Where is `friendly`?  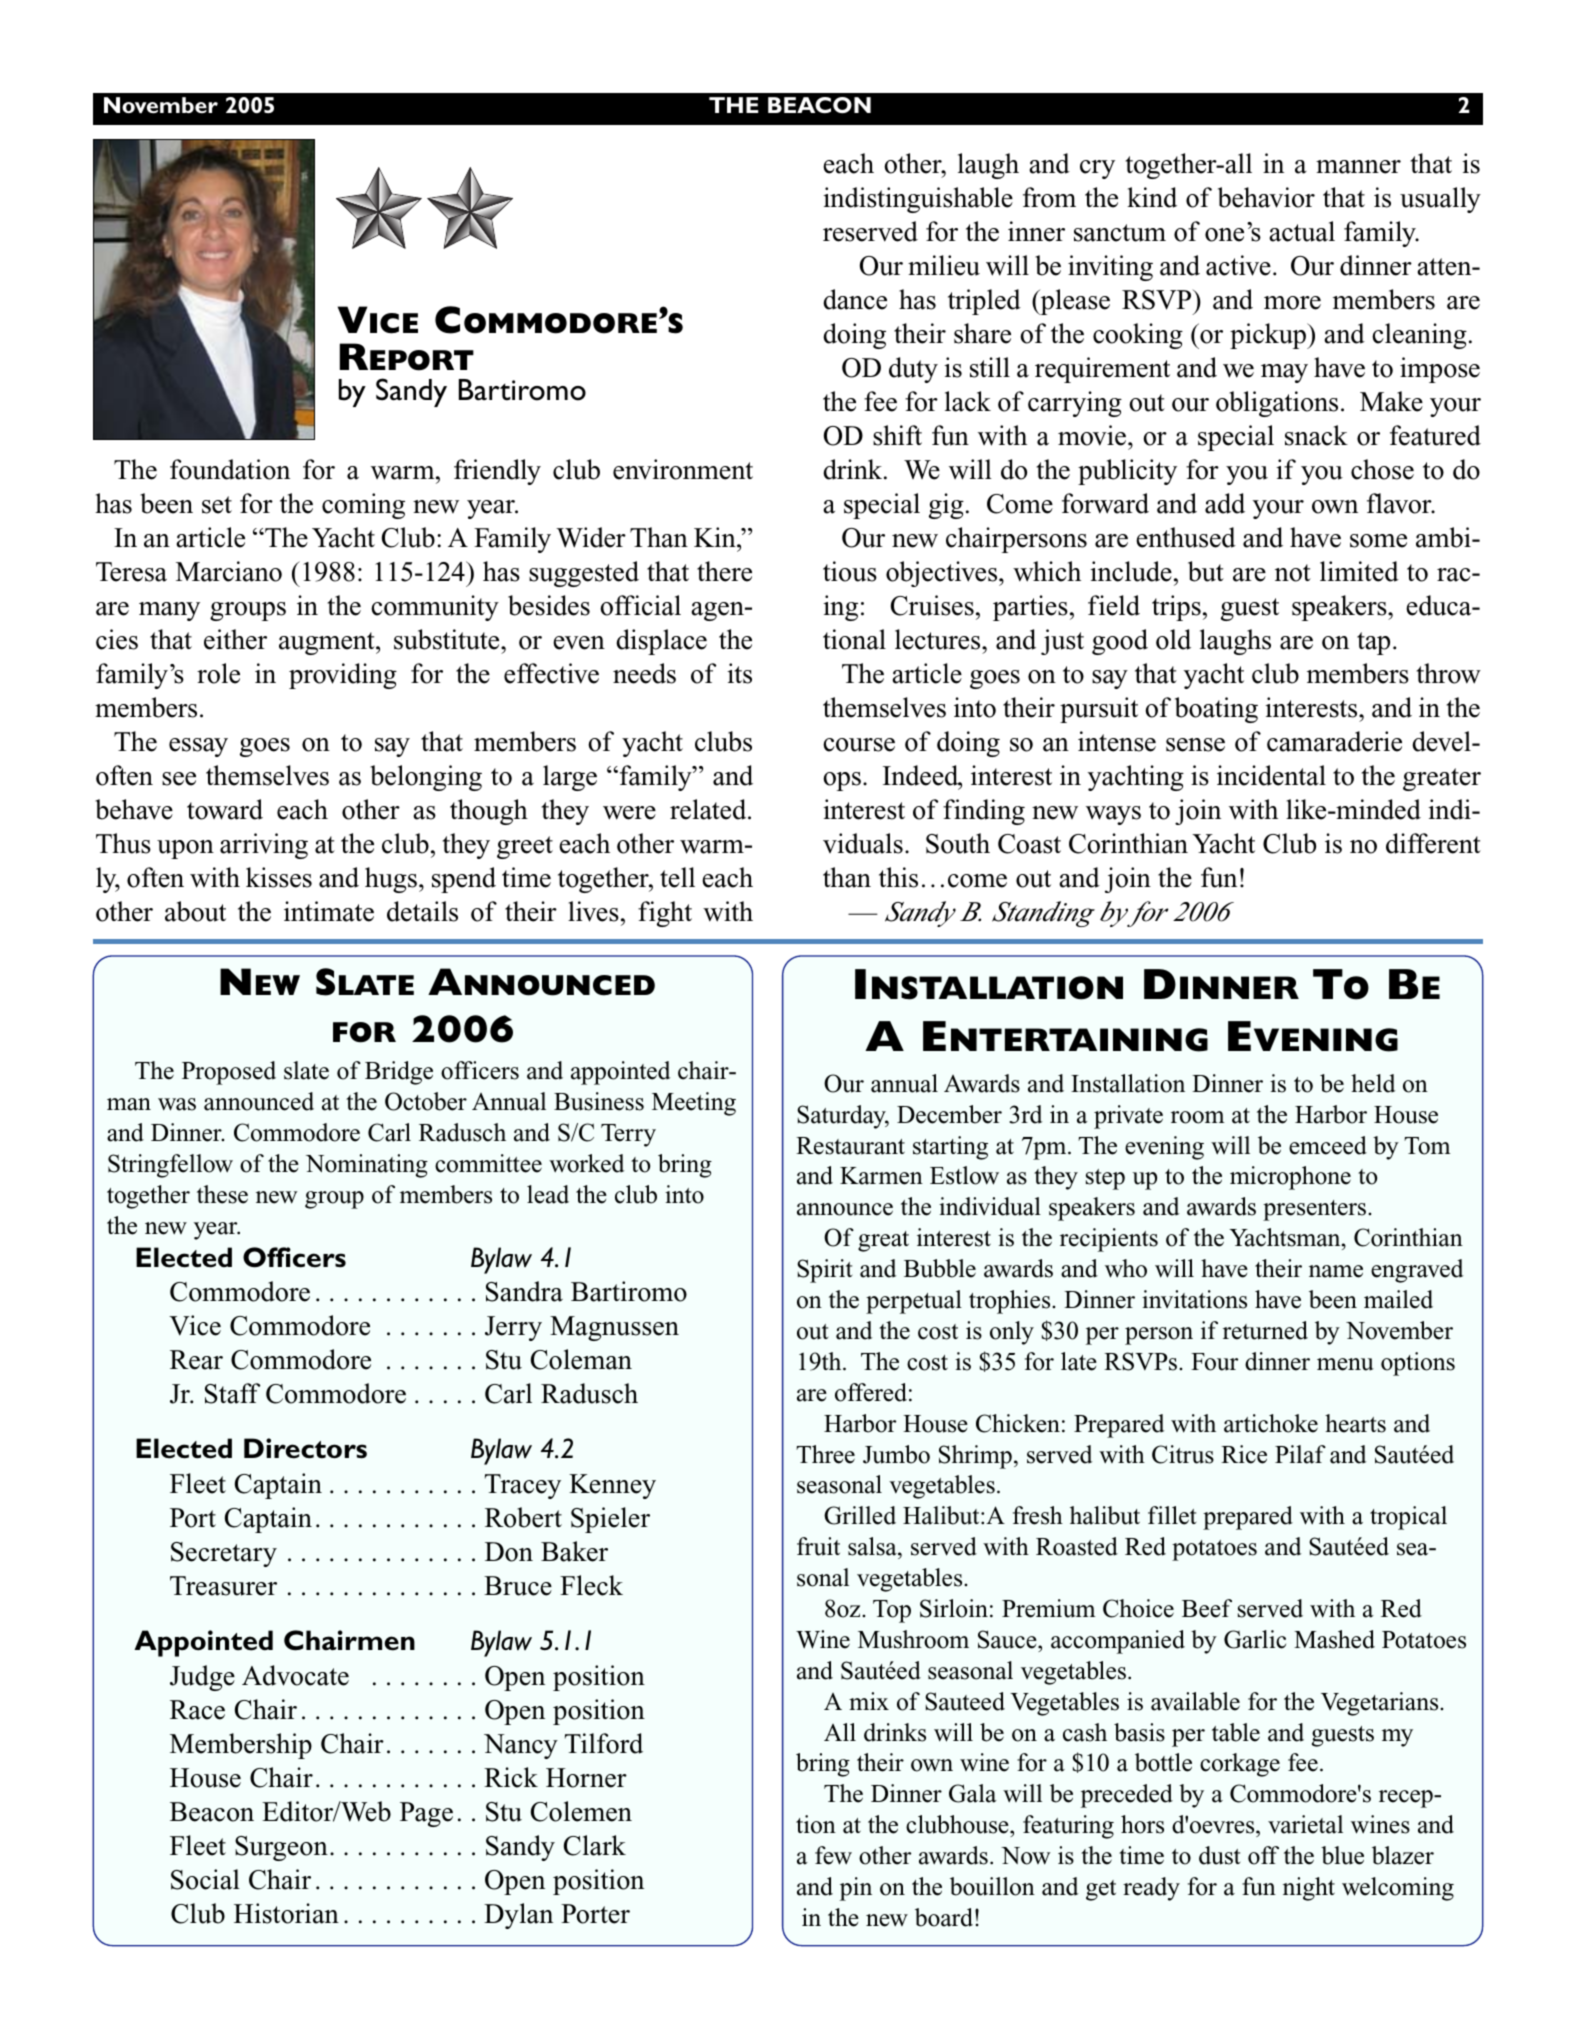 friendly is located at coordinates (497, 472).
